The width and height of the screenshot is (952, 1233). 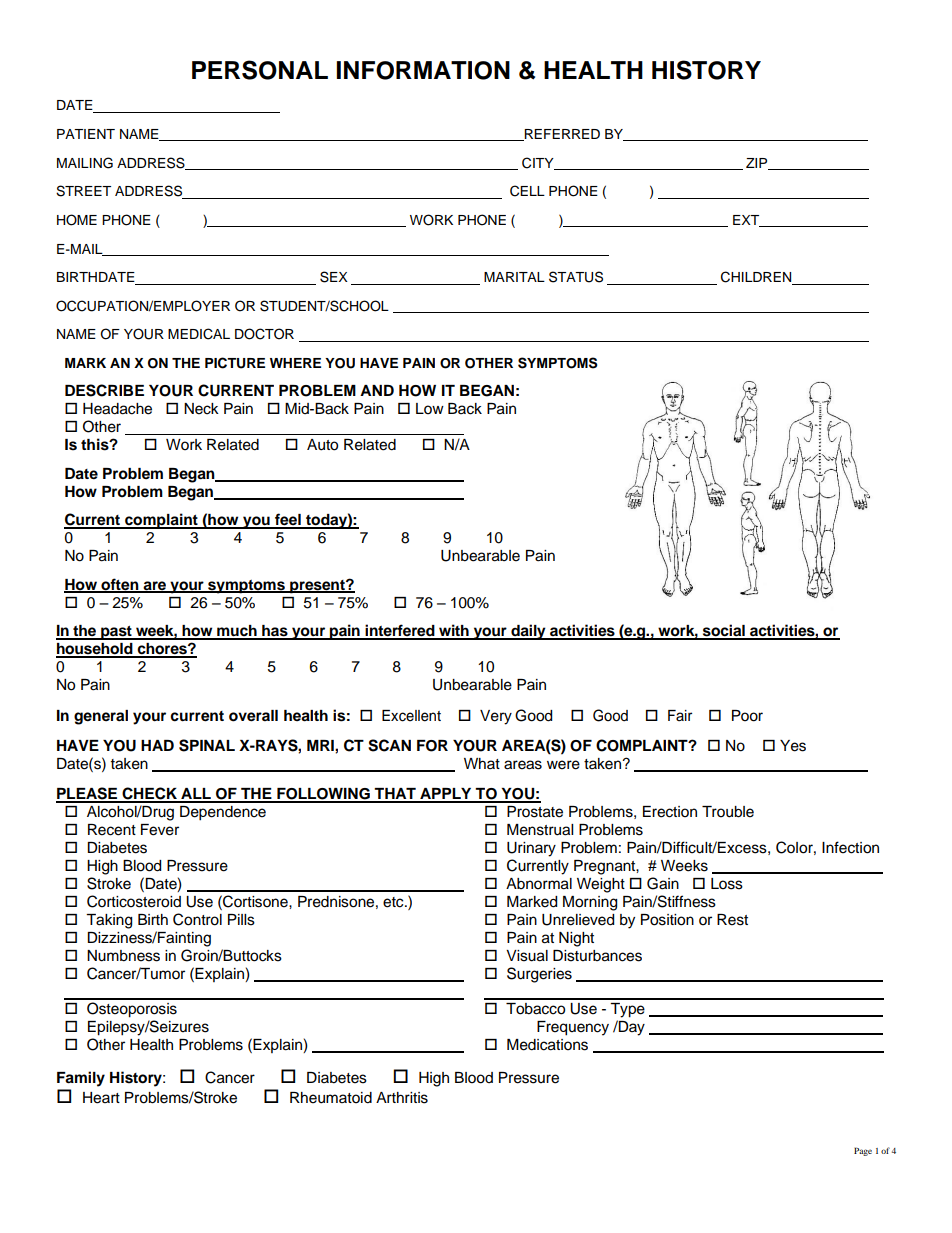 What do you see at coordinates (86, 134) in the screenshot?
I see `PATIENT` at bounding box center [86, 134].
